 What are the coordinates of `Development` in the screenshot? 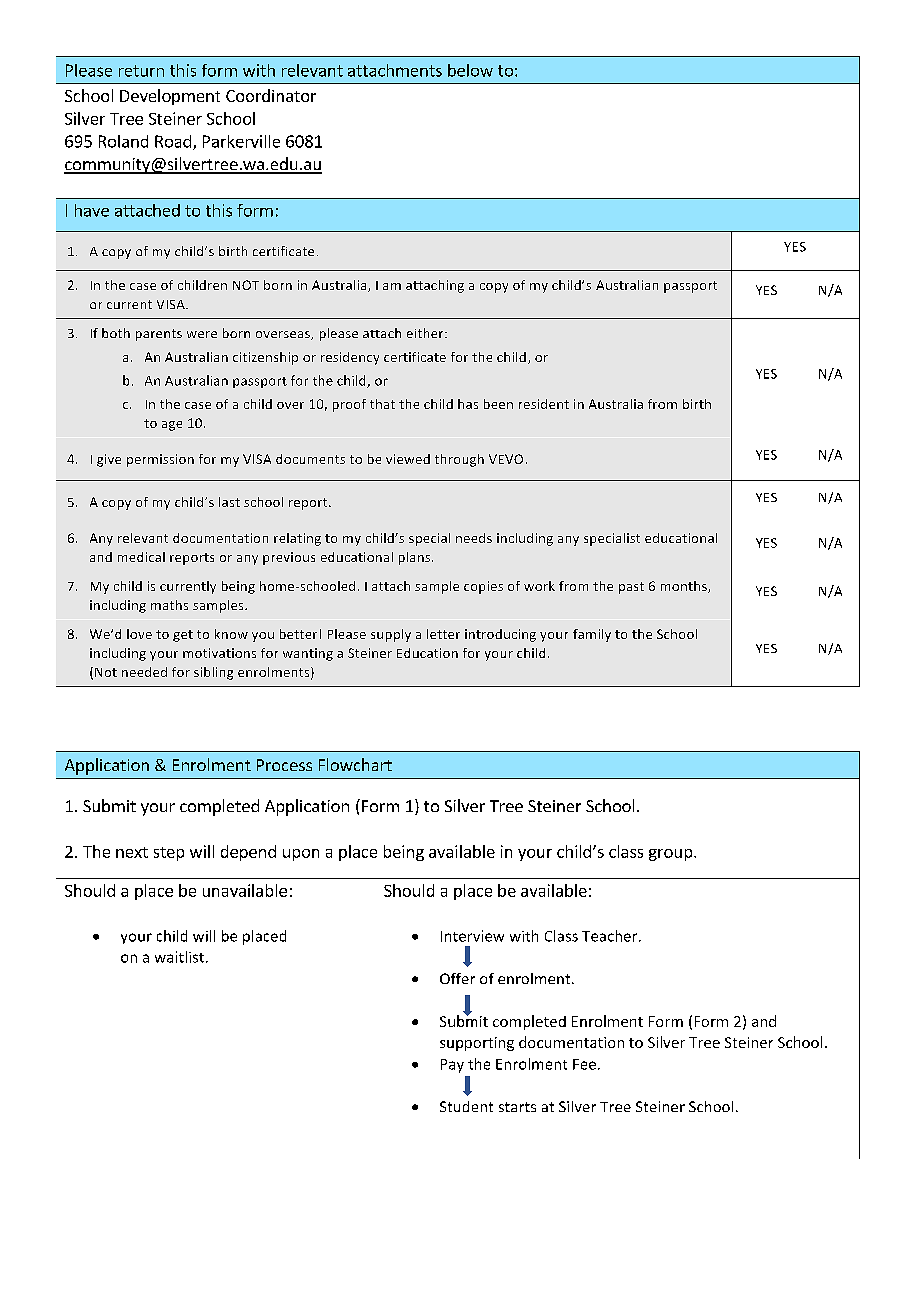 It's located at (170, 97).
